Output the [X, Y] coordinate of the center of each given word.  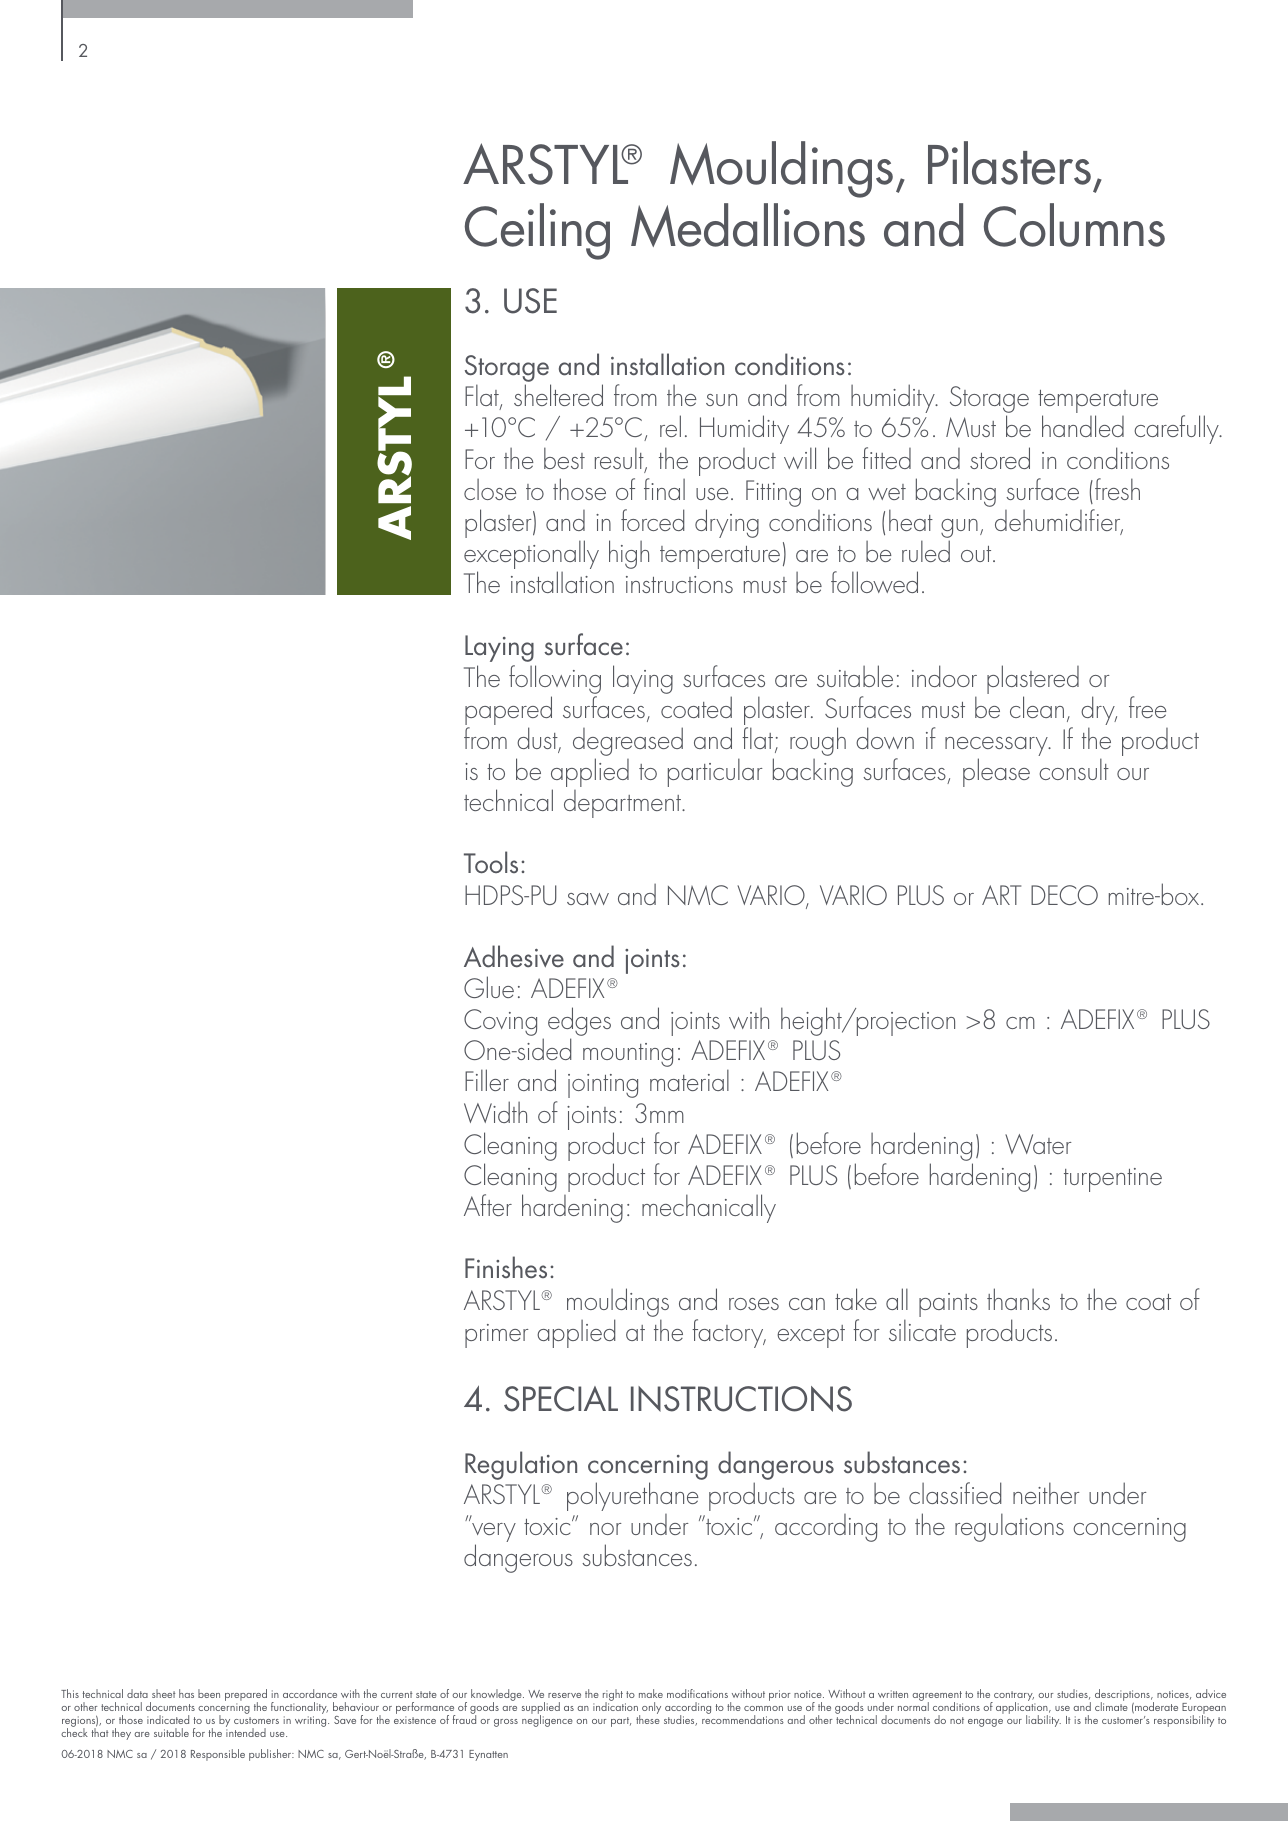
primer [496, 1336]
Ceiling [537, 231]
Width [495, 1112]
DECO [1064, 895]
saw [588, 899]
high [629, 554]
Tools [491, 862]
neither [1046, 1493]
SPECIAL [561, 1399]
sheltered [558, 395]
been [209, 1693]
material [689, 1080]
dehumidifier [1059, 521]
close [490, 489]
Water [1038, 1144]
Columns [1074, 225]
